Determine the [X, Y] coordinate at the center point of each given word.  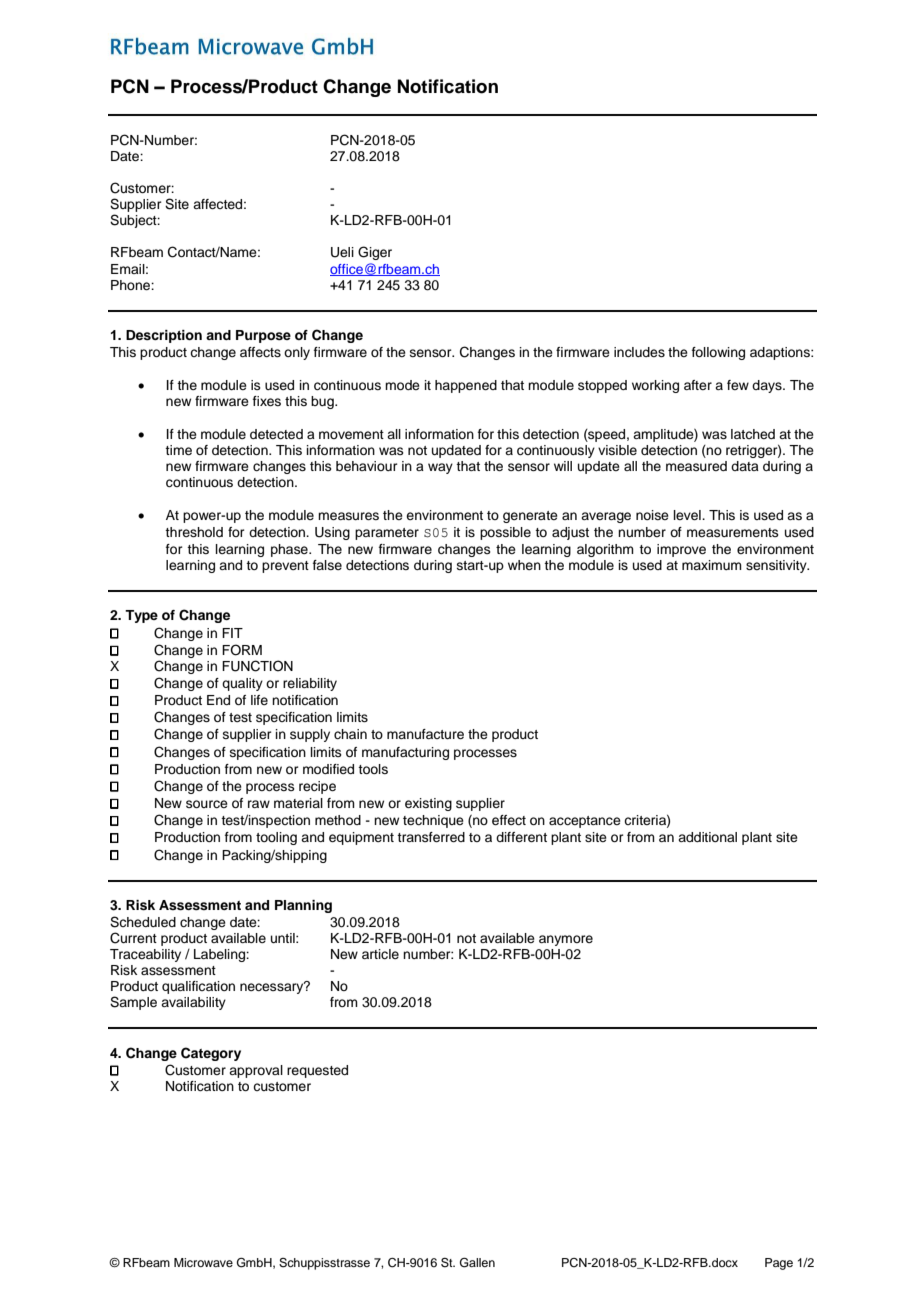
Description [164, 336]
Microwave [203, 1262]
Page [779, 1264]
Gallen [477, 1263]
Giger [375, 253]
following [718, 353]
